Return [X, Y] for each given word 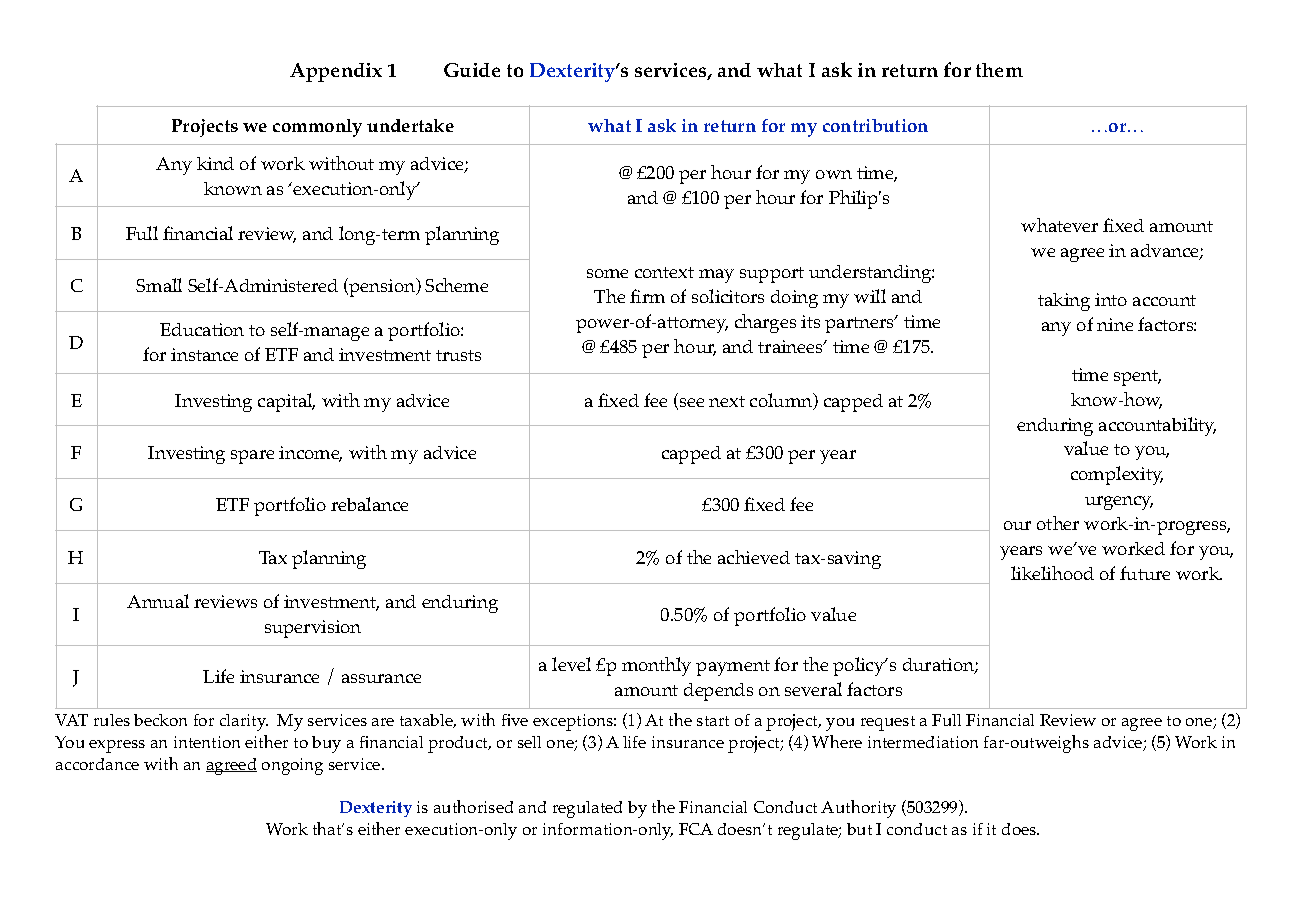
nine [1115, 324]
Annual [158, 601]
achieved [754, 557]
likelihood [1052, 573]
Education [202, 329]
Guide [472, 70]
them [999, 70]
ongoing [292, 766]
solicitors [728, 296]
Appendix [336, 72]
